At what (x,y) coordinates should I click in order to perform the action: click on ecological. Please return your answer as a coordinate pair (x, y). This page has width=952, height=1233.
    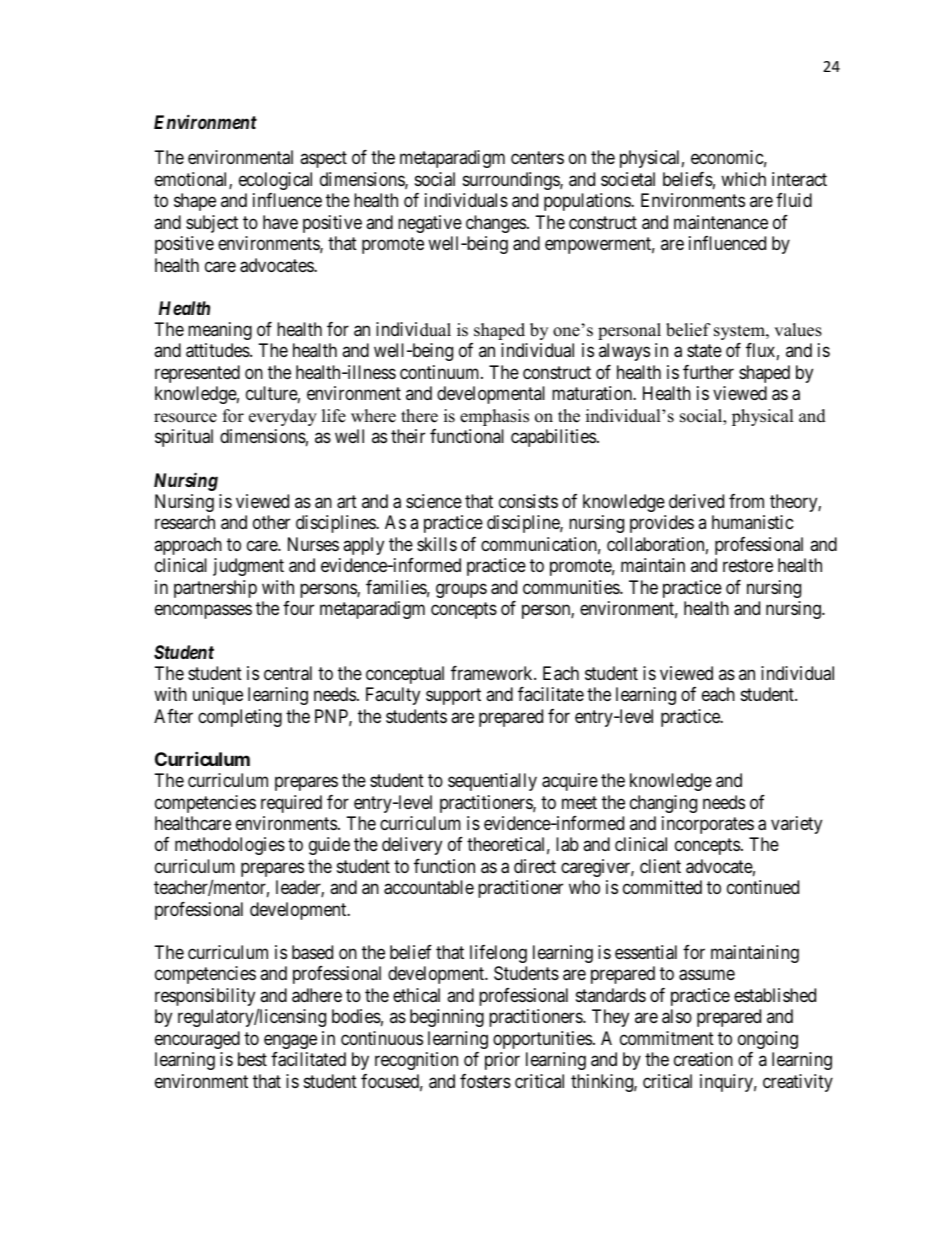
    Looking at the image, I should click on (275, 181).
